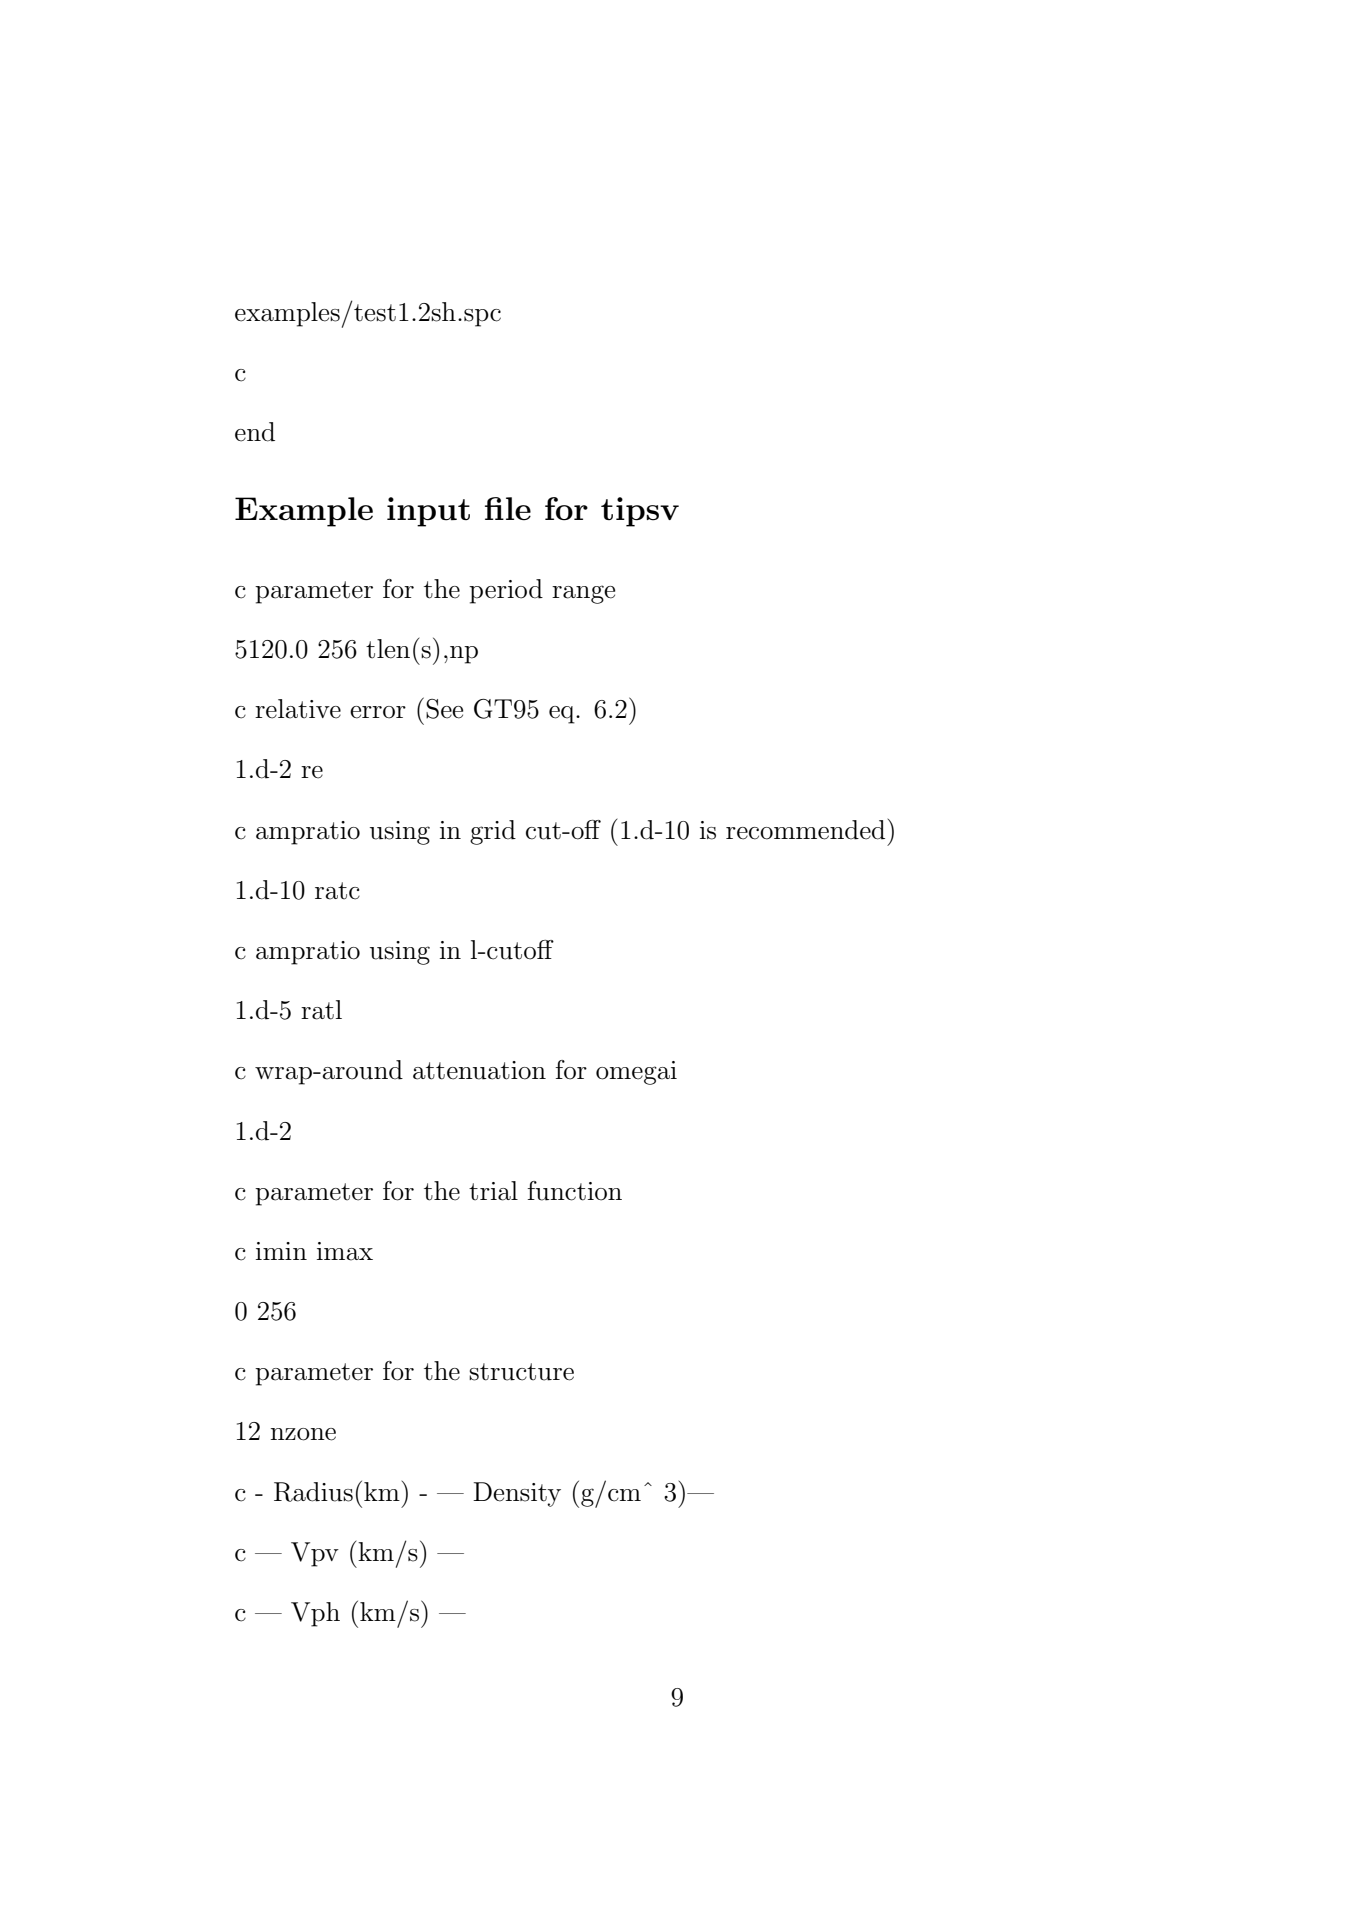  I want to click on input, so click(428, 512).
